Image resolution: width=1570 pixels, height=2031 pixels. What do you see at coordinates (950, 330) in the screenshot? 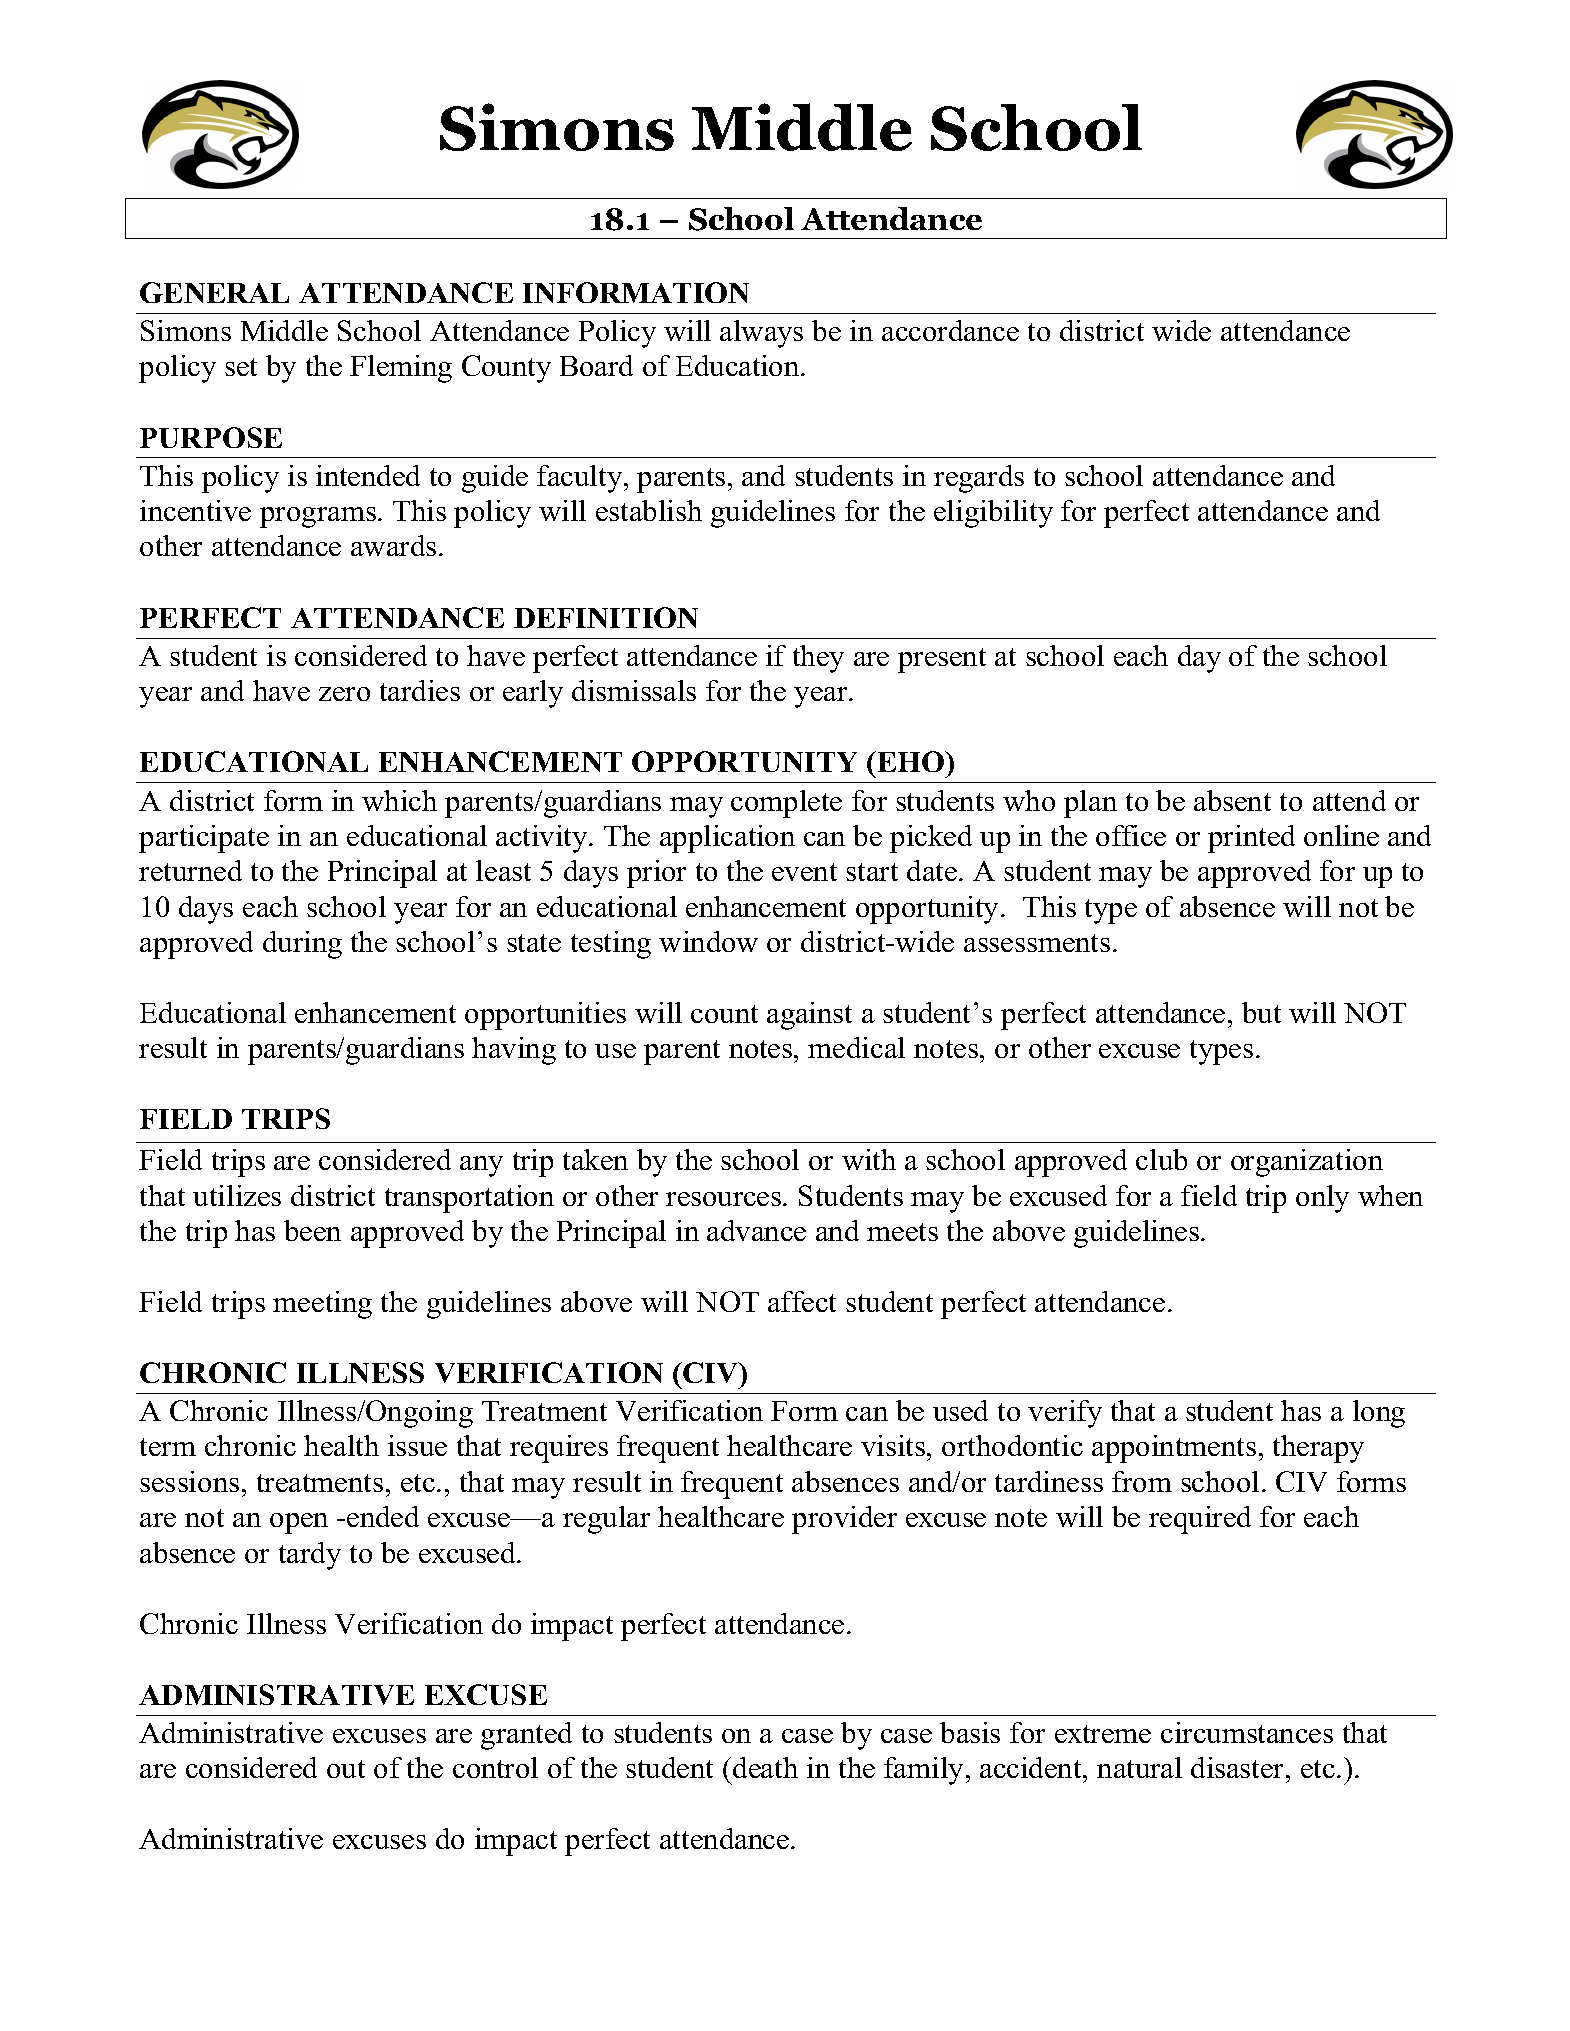
I see `accordance` at bounding box center [950, 330].
